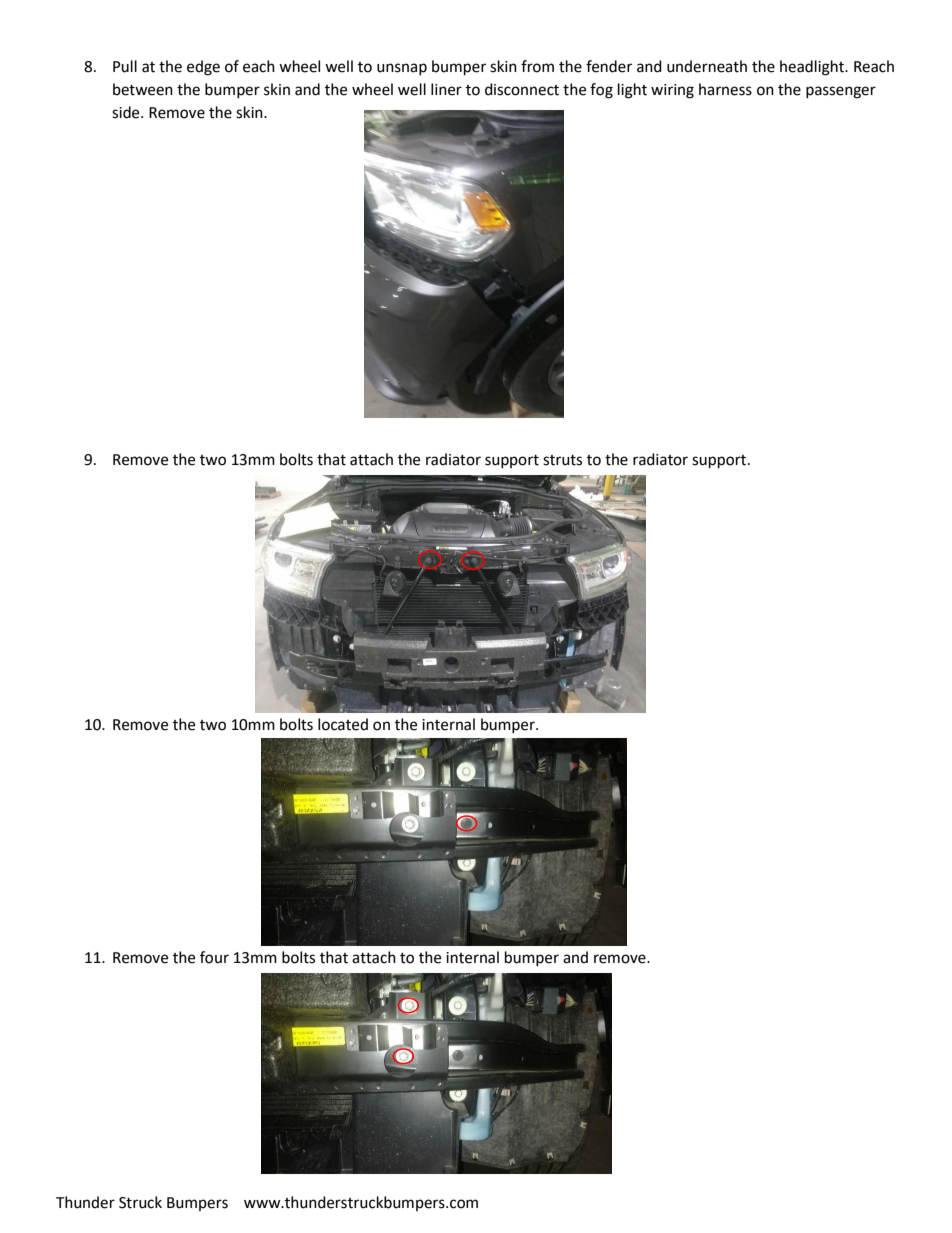 This image has width=952, height=1233. I want to click on harness, so click(725, 89).
